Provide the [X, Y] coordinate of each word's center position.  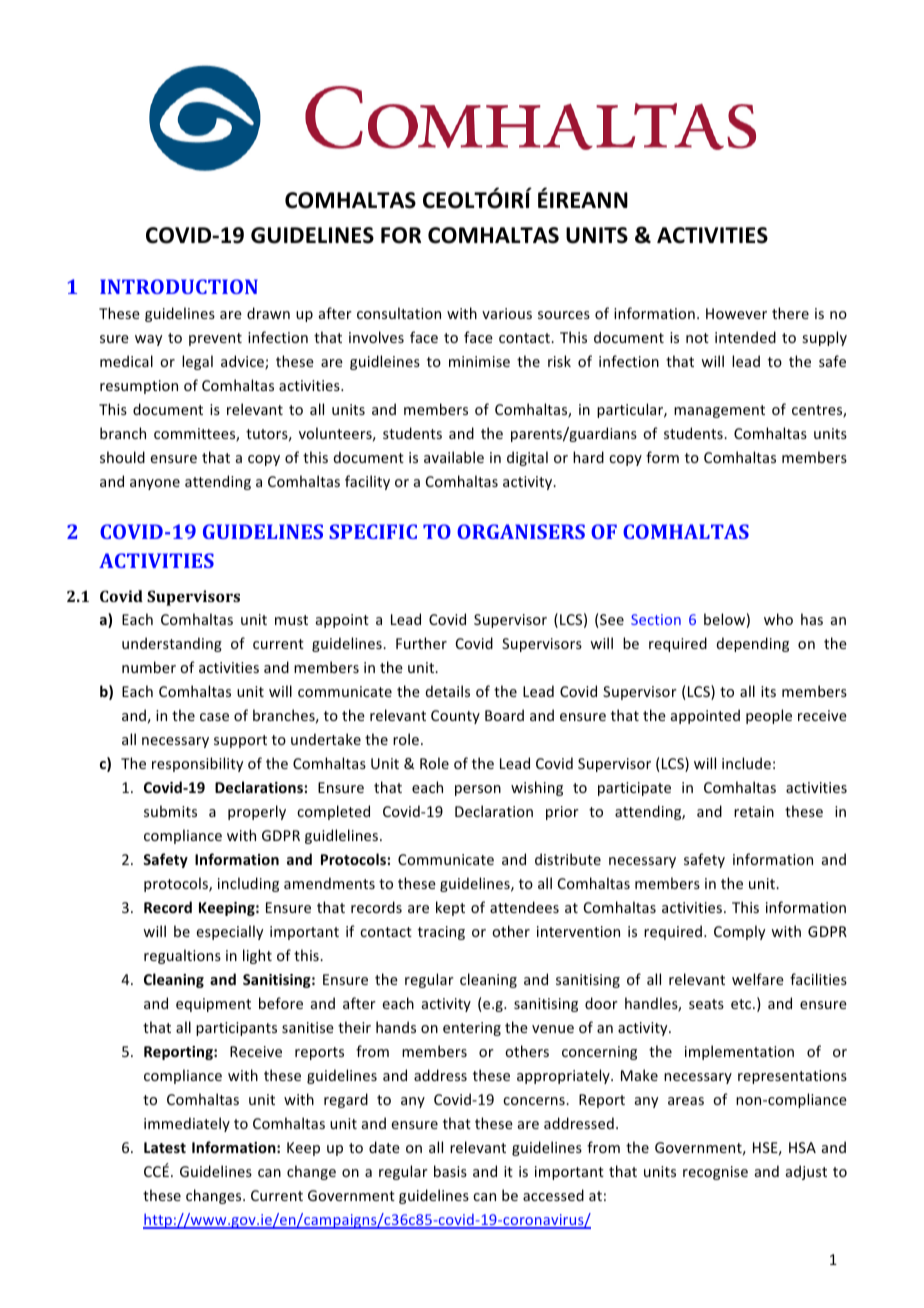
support [240, 741]
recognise [715, 1173]
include [746, 763]
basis [450, 1171]
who [778, 619]
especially [229, 932]
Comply [739, 932]
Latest [165, 1147]
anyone [155, 484]
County [455, 717]
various [507, 313]
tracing [441, 933]
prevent [215, 339]
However [736, 313]
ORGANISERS [521, 531]
